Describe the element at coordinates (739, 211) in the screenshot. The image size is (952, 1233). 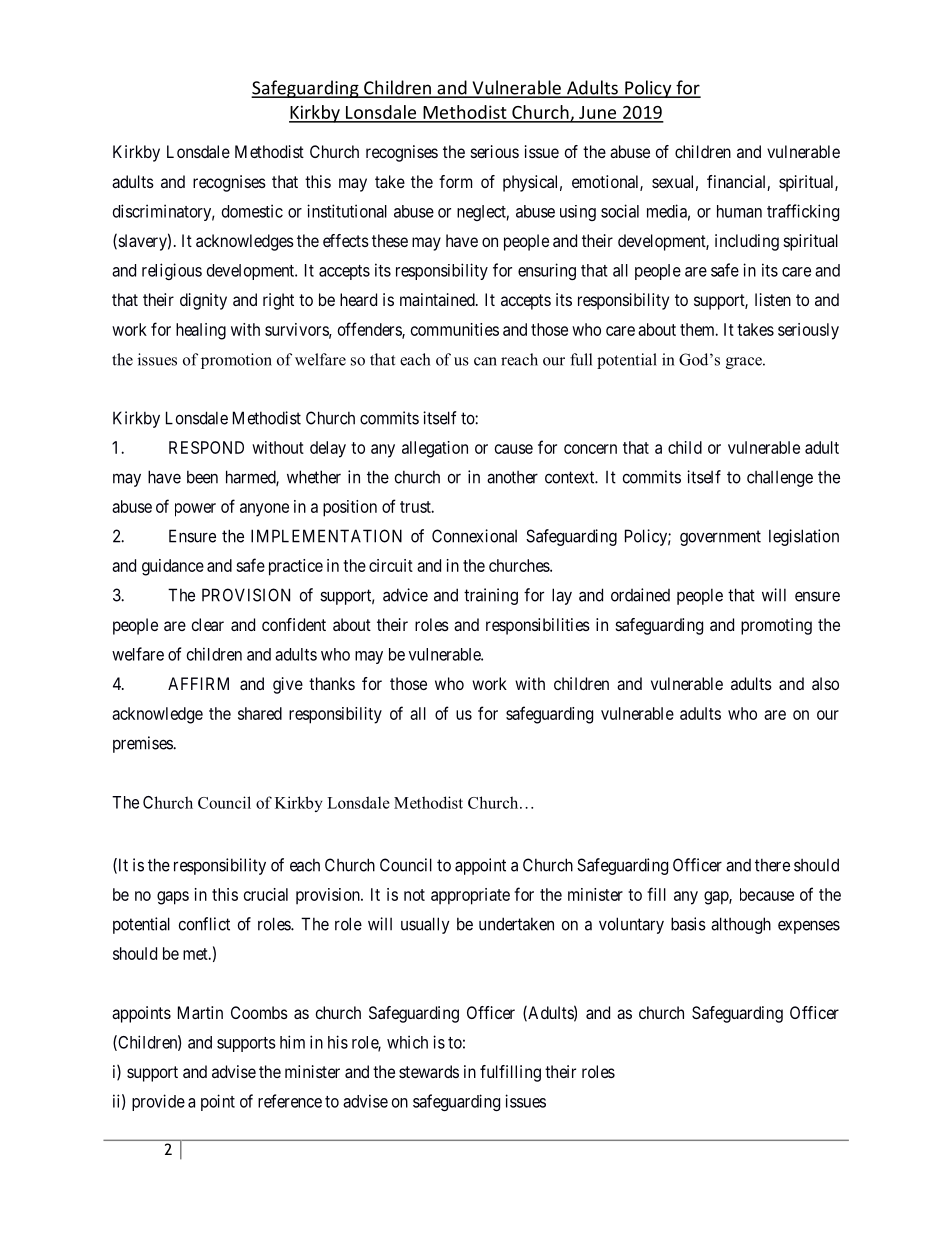
I see `human` at that location.
